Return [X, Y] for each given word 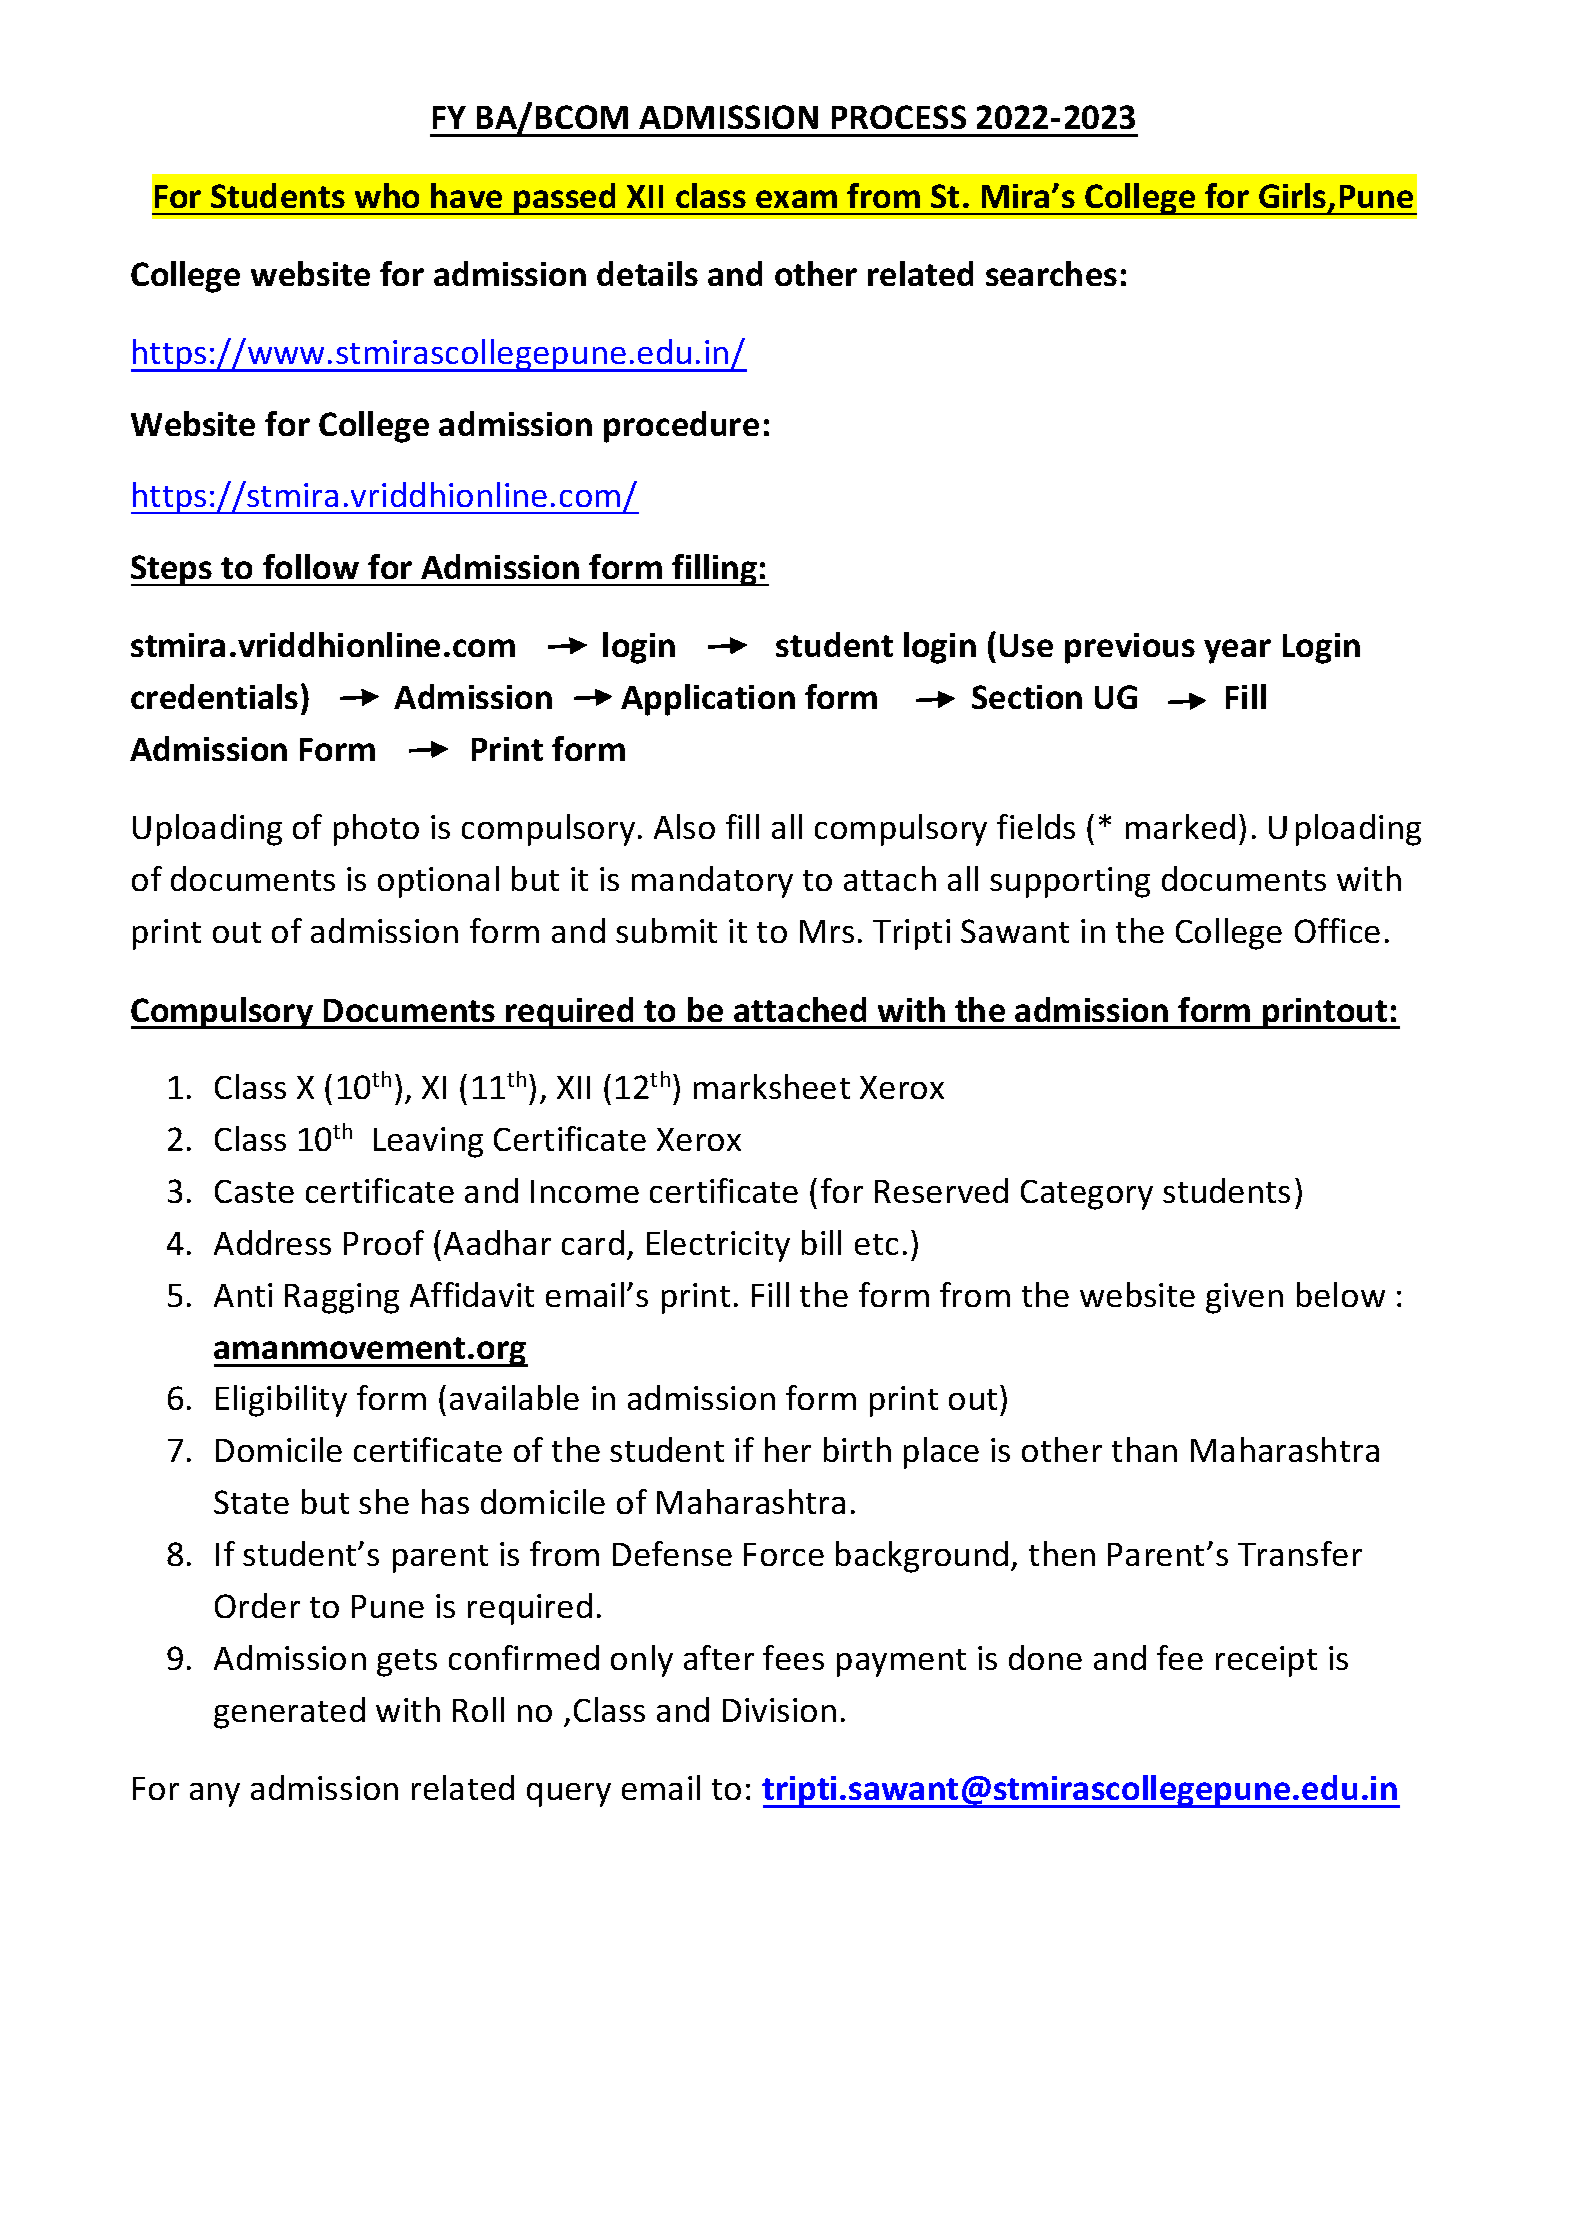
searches [1051, 273]
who [387, 195]
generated [289, 1713]
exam [796, 199]
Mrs [827, 931]
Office [1337, 930]
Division [779, 1710]
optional [438, 882]
